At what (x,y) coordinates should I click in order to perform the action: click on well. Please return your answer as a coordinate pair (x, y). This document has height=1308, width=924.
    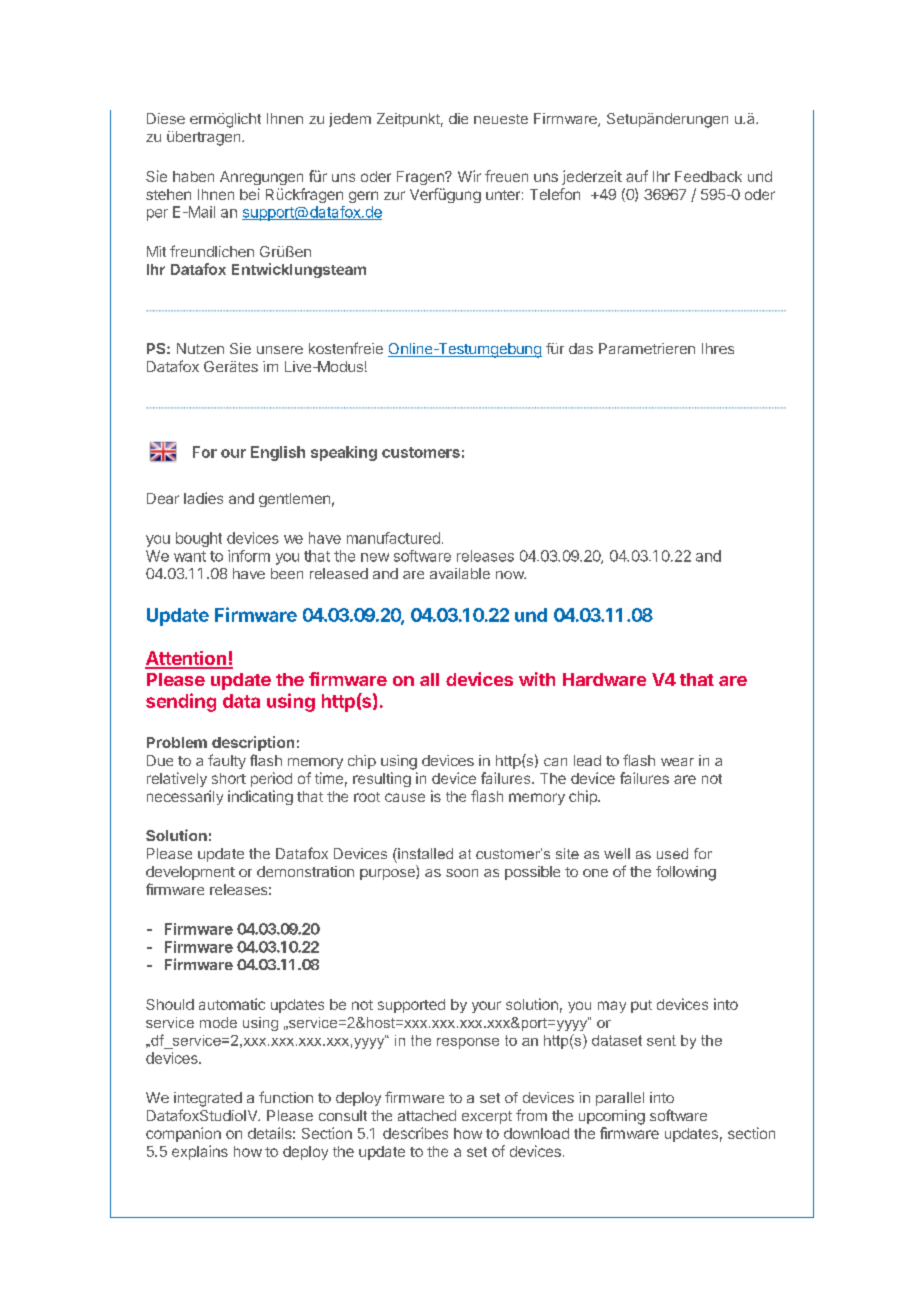
    Looking at the image, I should click on (617, 853).
